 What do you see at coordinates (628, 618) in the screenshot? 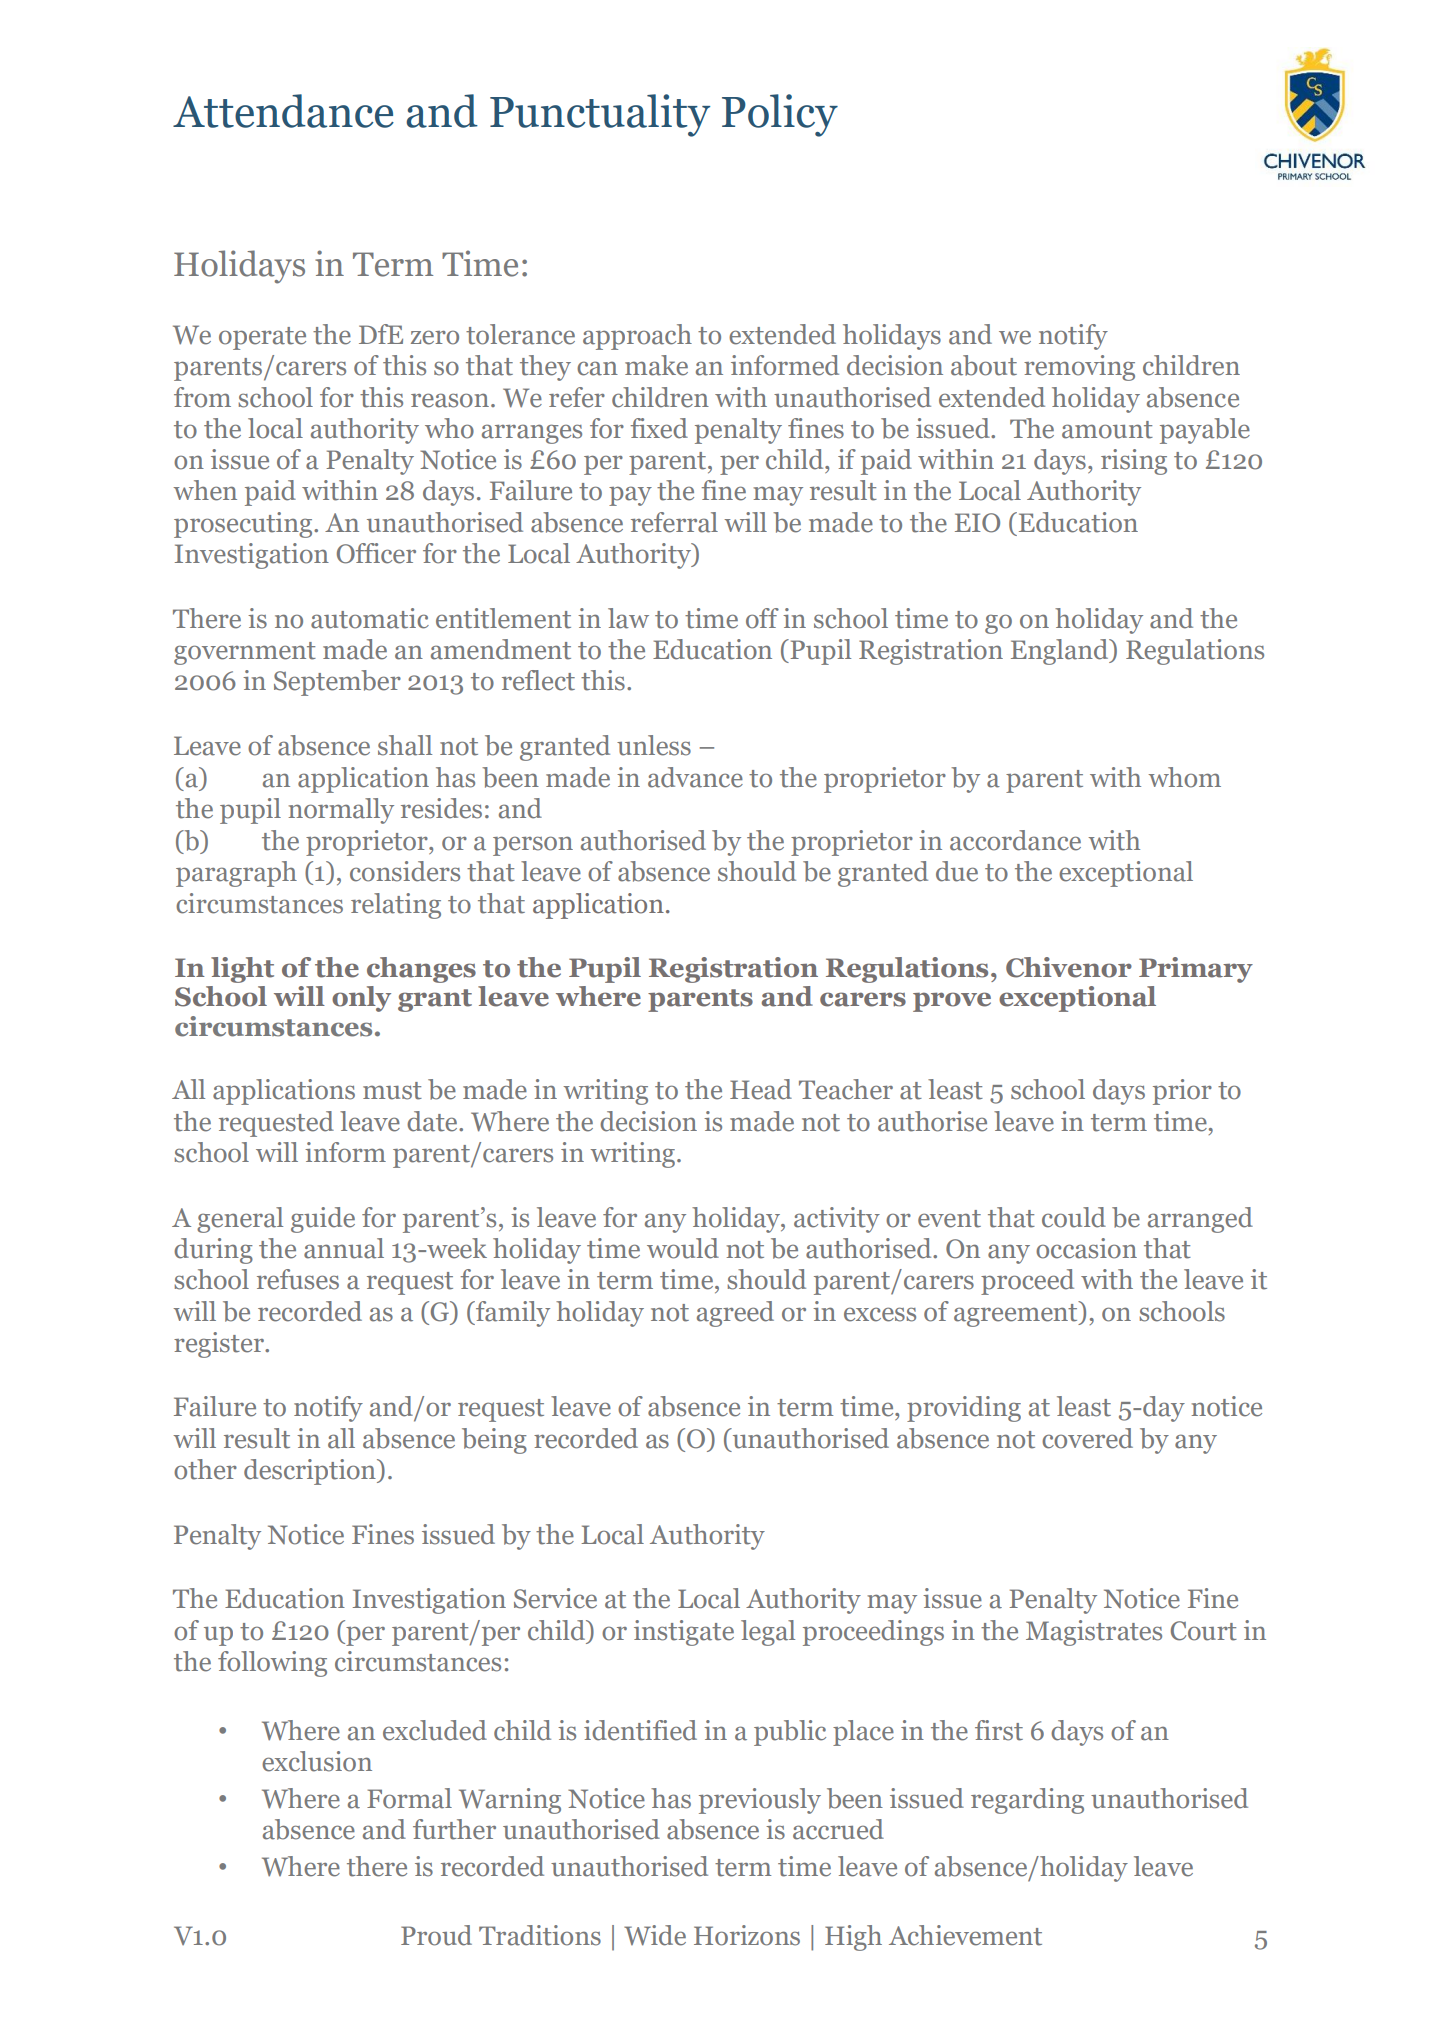
I see `law` at bounding box center [628, 618].
